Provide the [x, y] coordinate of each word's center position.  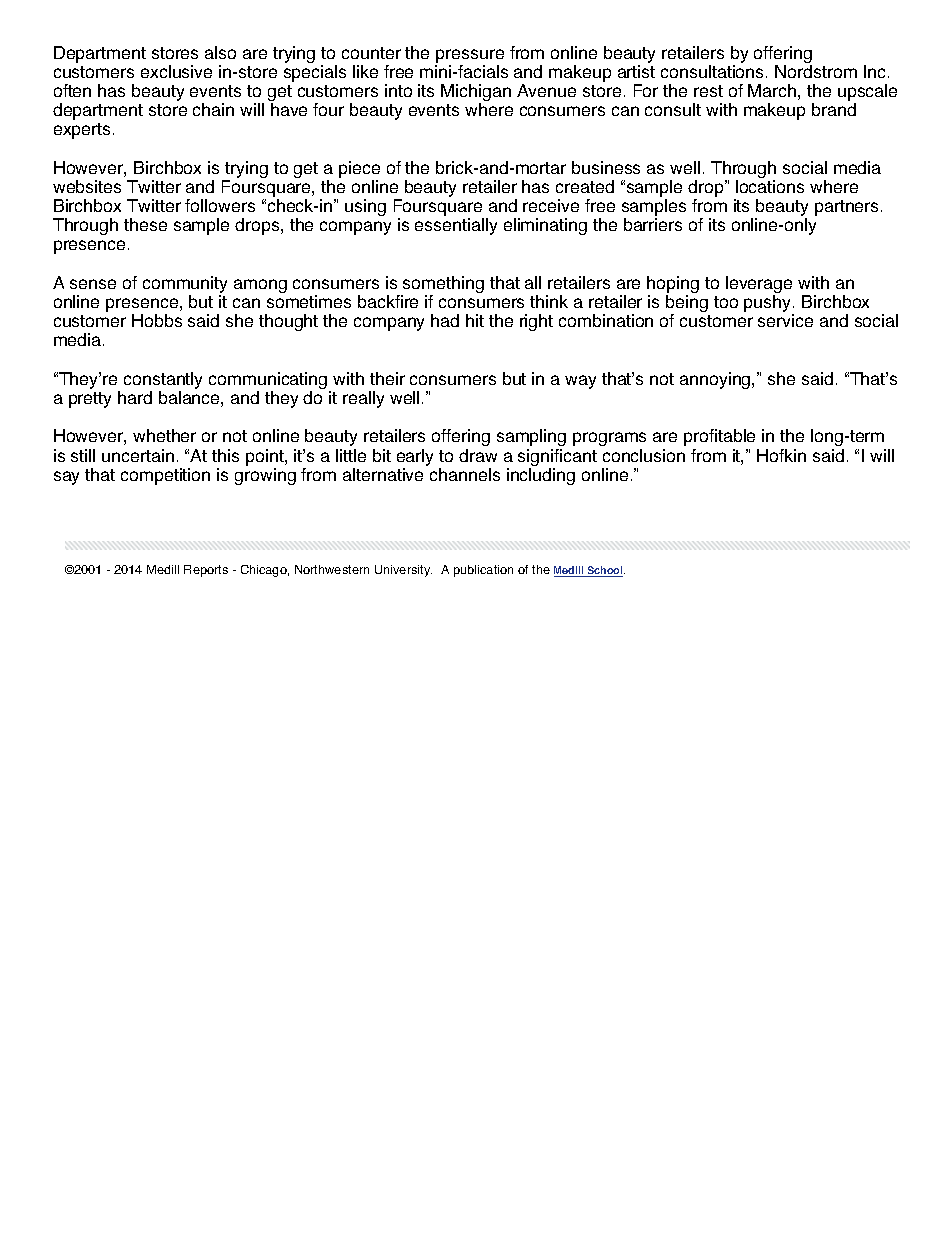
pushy [769, 305]
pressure [470, 56]
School [605, 571]
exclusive [176, 71]
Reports [206, 571]
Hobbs [157, 320]
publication [483, 571]
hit [475, 320]
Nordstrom [816, 71]
